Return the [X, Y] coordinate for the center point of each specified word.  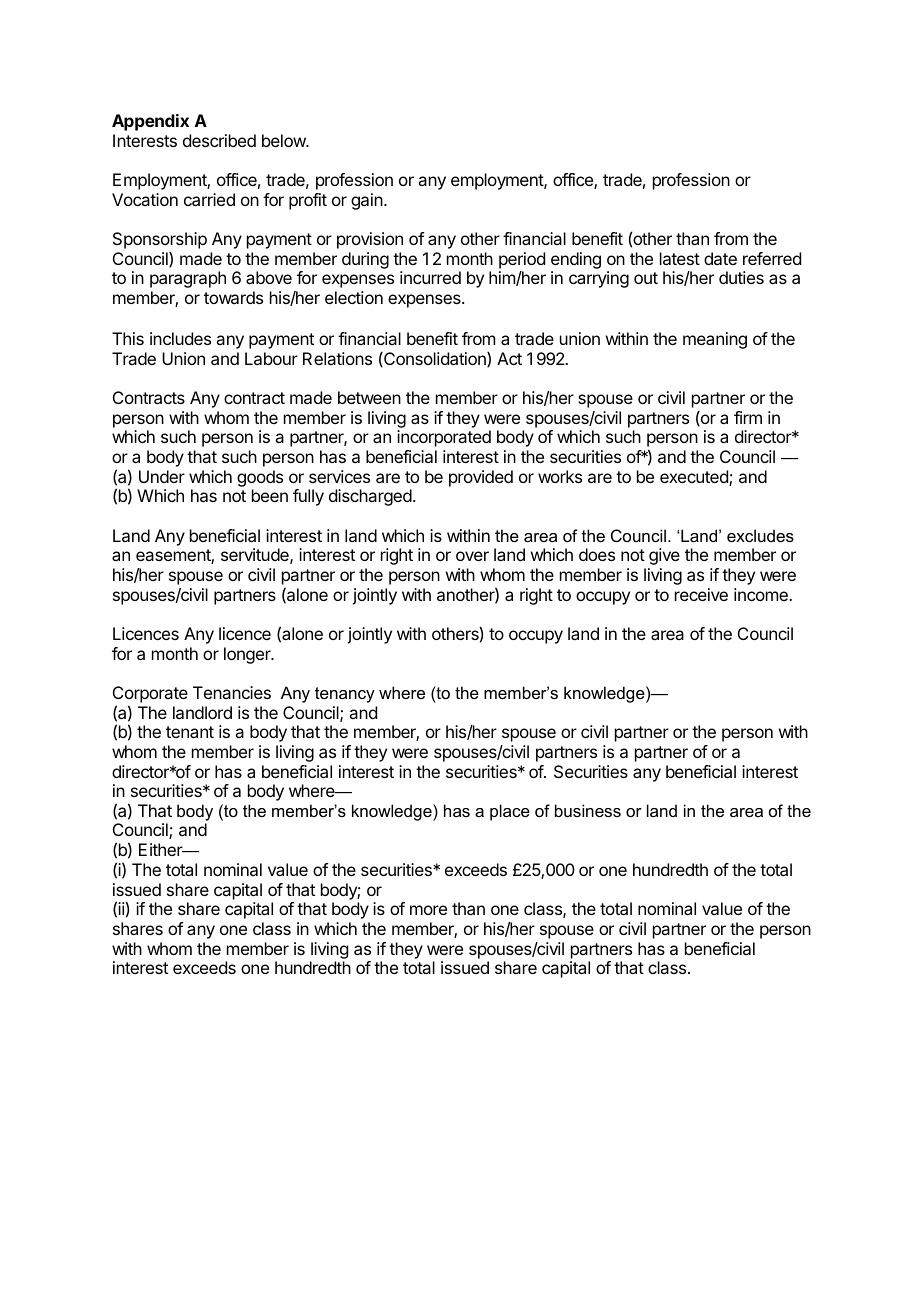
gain [368, 201]
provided [481, 478]
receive [701, 594]
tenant [190, 732]
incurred [430, 277]
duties [741, 277]
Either [162, 849]
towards [233, 297]
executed [695, 478]
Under [162, 476]
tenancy [345, 695]
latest [680, 258]
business [588, 810]
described [219, 140]
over [472, 556]
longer [248, 655]
